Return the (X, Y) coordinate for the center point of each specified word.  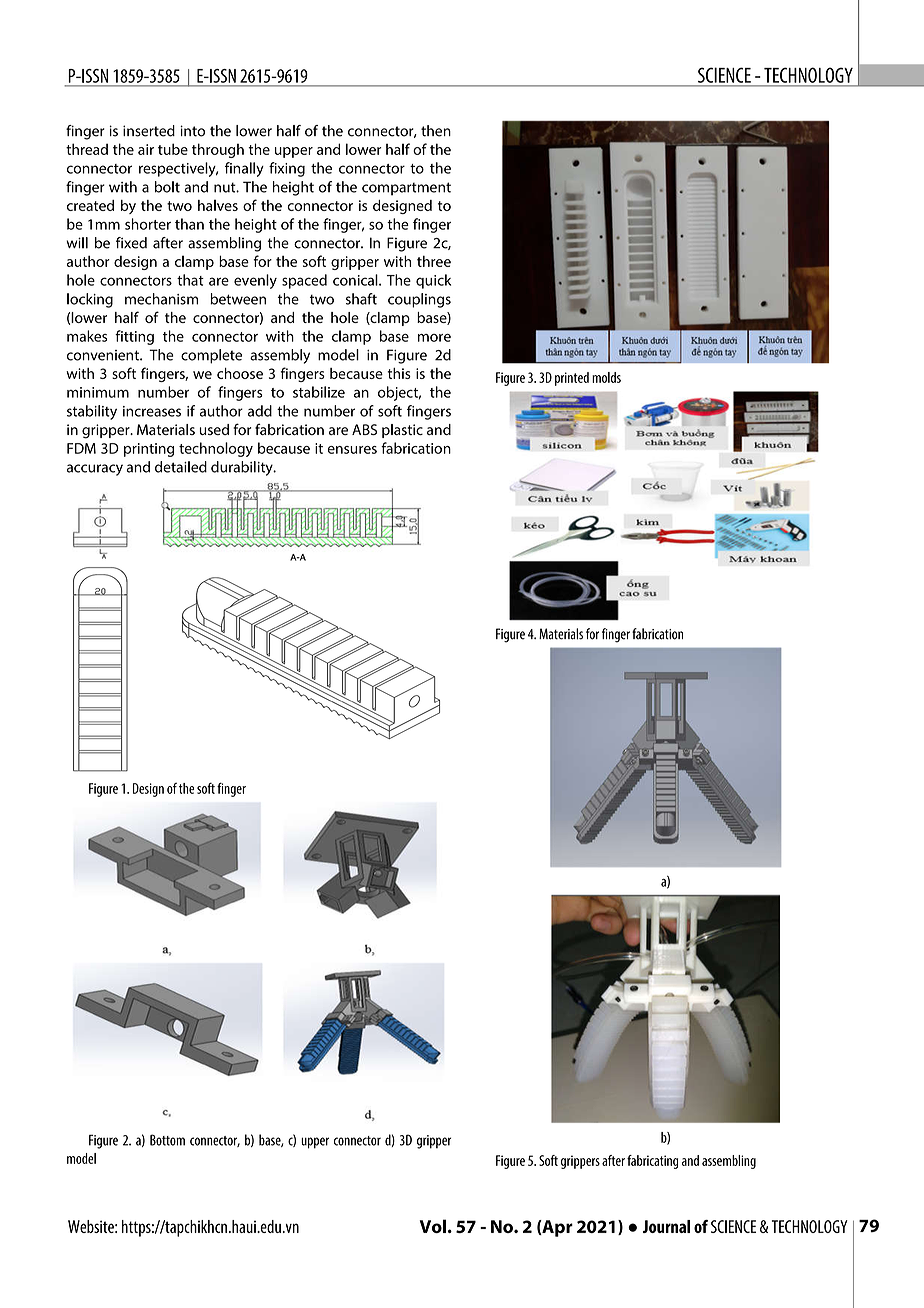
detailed (181, 467)
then (436, 131)
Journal (666, 1226)
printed (572, 379)
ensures (352, 450)
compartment (406, 189)
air (146, 149)
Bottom (167, 1140)
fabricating (652, 1162)
